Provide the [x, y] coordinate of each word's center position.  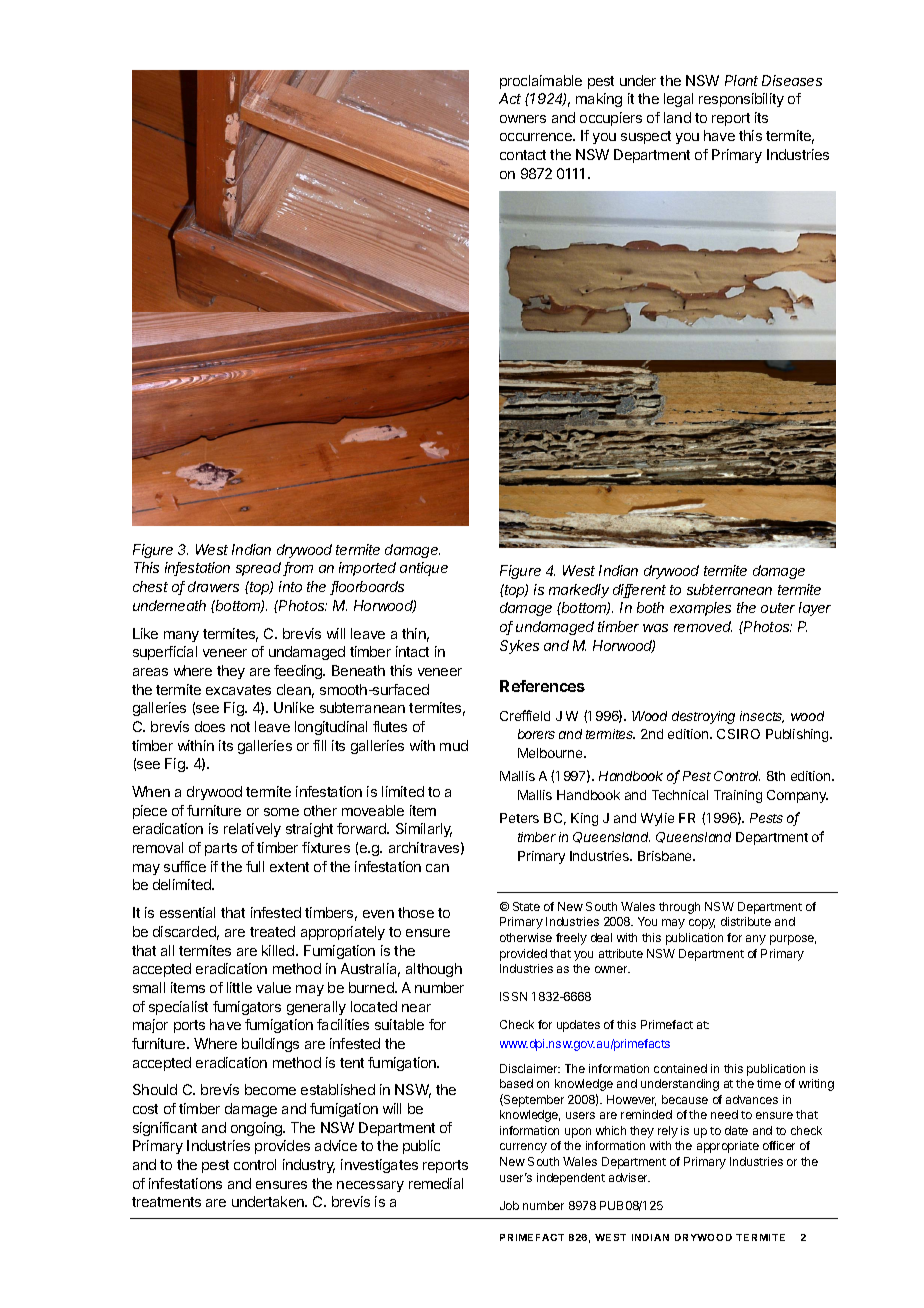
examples [700, 609]
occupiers [611, 119]
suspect [646, 137]
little [239, 987]
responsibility [741, 100]
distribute [746, 921]
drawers [213, 586]
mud [454, 745]
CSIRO [738, 734]
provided [523, 955]
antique [424, 569]
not [240, 727]
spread [260, 569]
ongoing [257, 1129]
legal [678, 100]
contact [523, 155]
